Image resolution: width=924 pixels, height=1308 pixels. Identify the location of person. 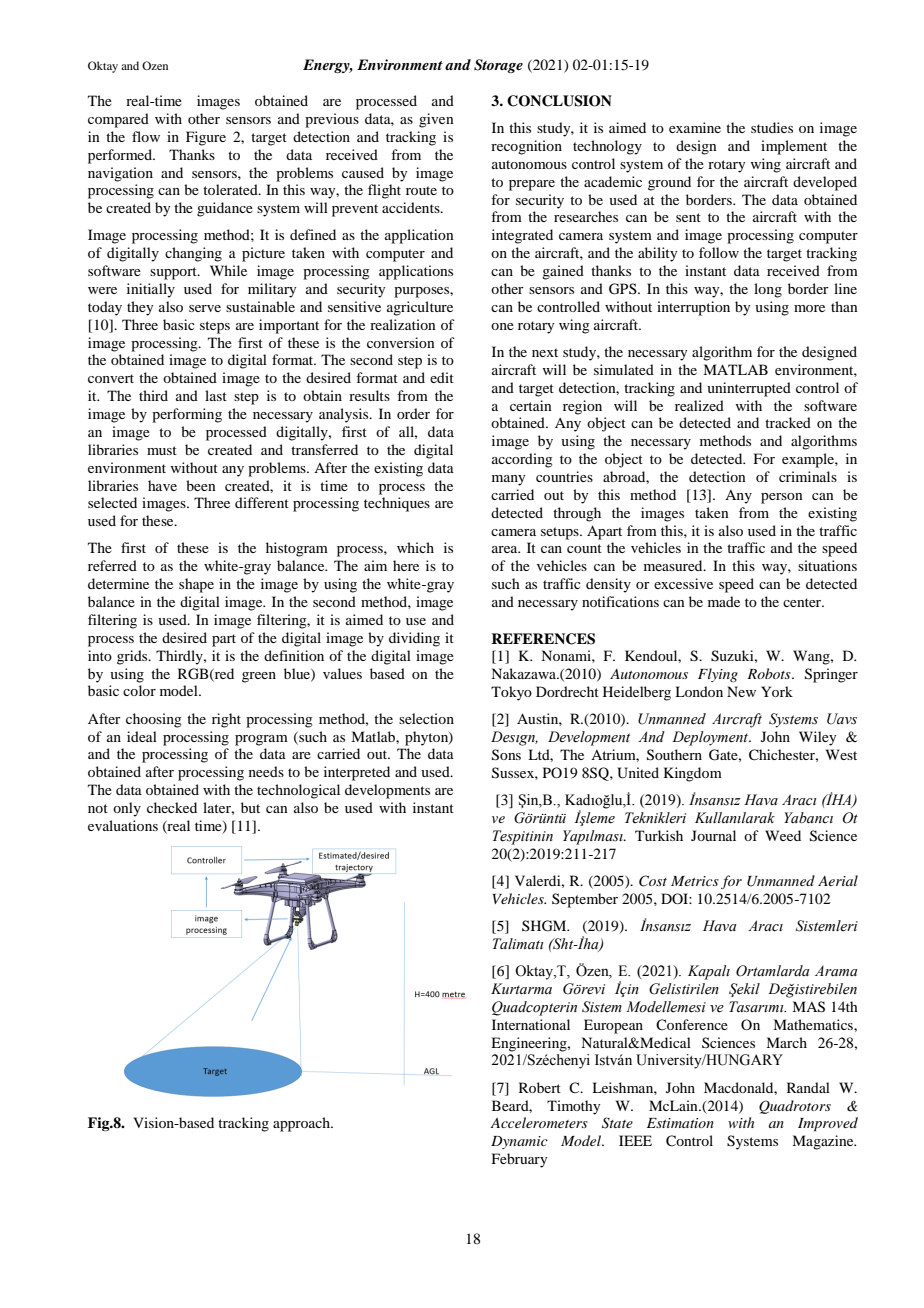
(782, 498).
